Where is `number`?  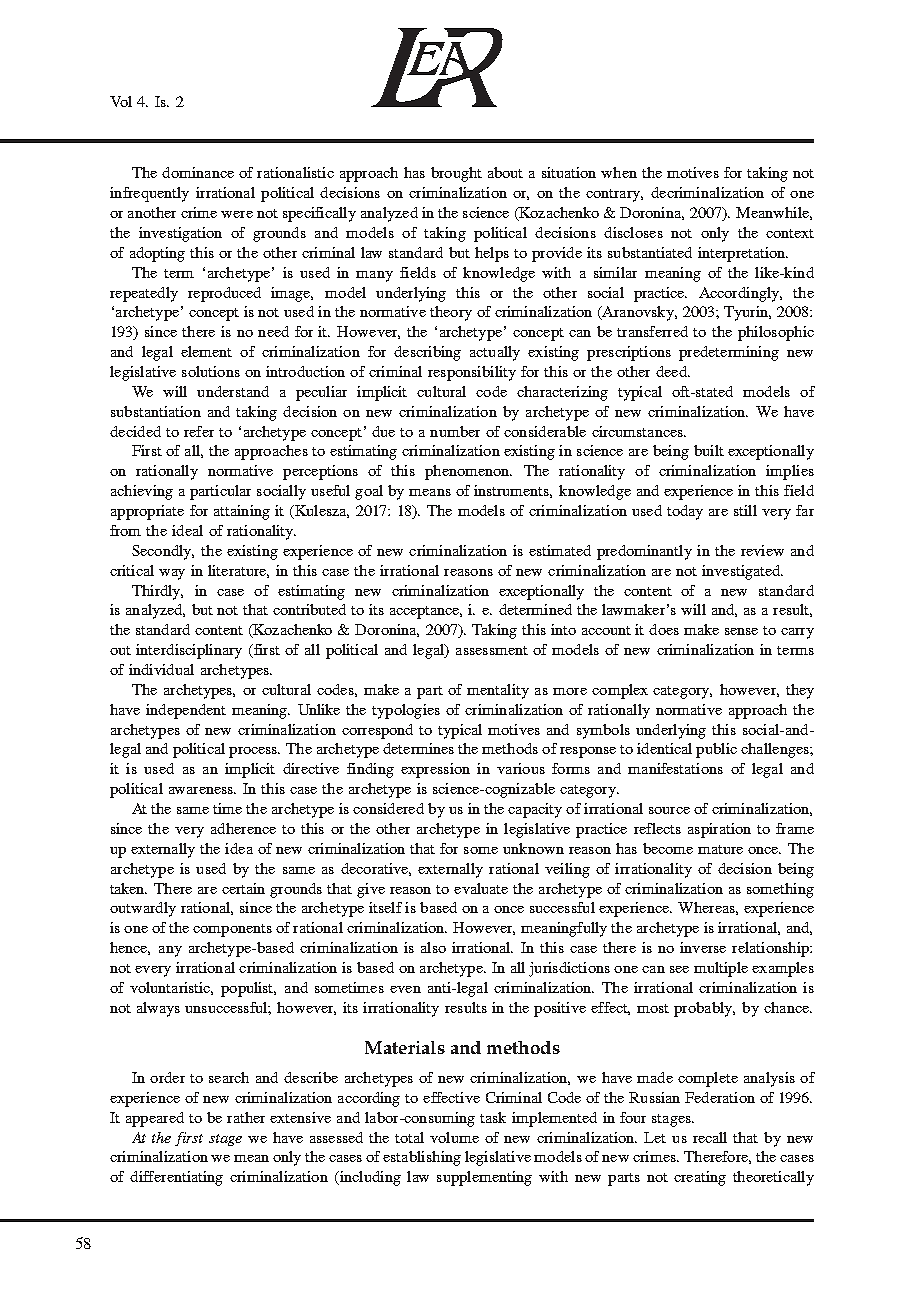
number is located at coordinates (455, 431).
